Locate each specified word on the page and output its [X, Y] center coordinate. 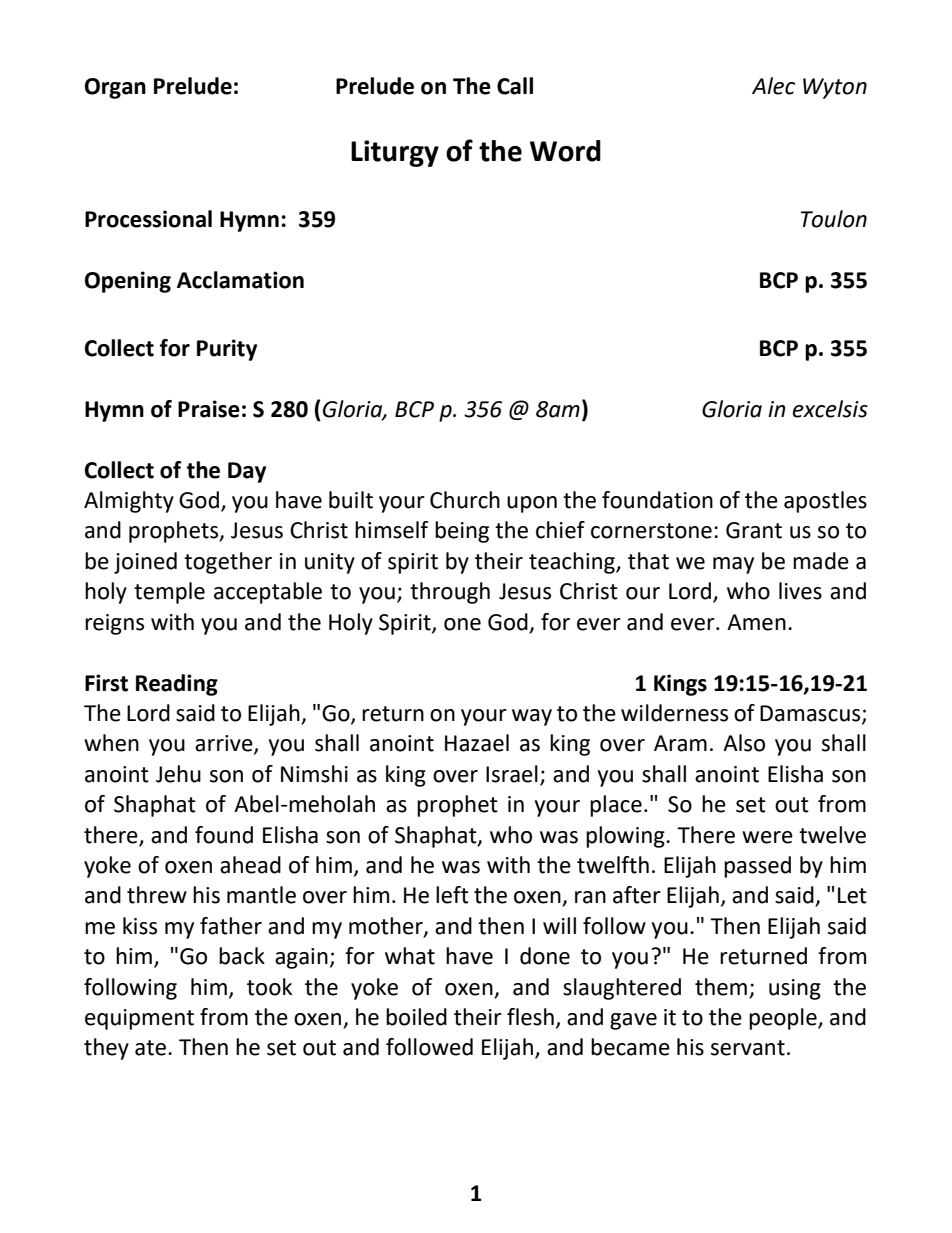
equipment [139, 1019]
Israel [512, 774]
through [450, 593]
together [228, 563]
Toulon [834, 219]
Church [465, 500]
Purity [227, 350]
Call [515, 86]
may [733, 565]
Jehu [178, 774]
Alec [773, 86]
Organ [115, 88]
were [767, 837]
